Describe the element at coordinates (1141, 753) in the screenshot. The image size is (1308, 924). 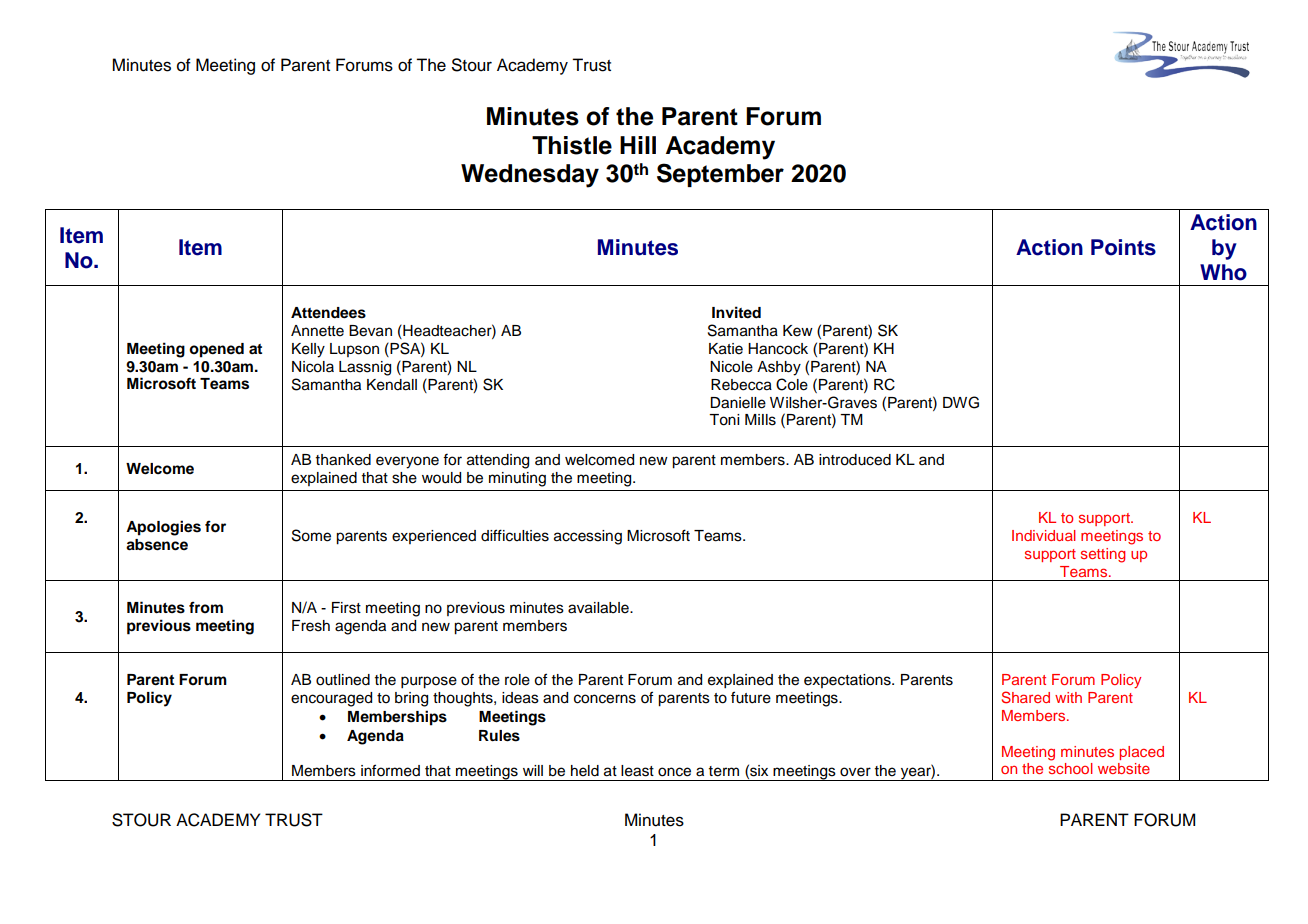
I see `placed` at that location.
